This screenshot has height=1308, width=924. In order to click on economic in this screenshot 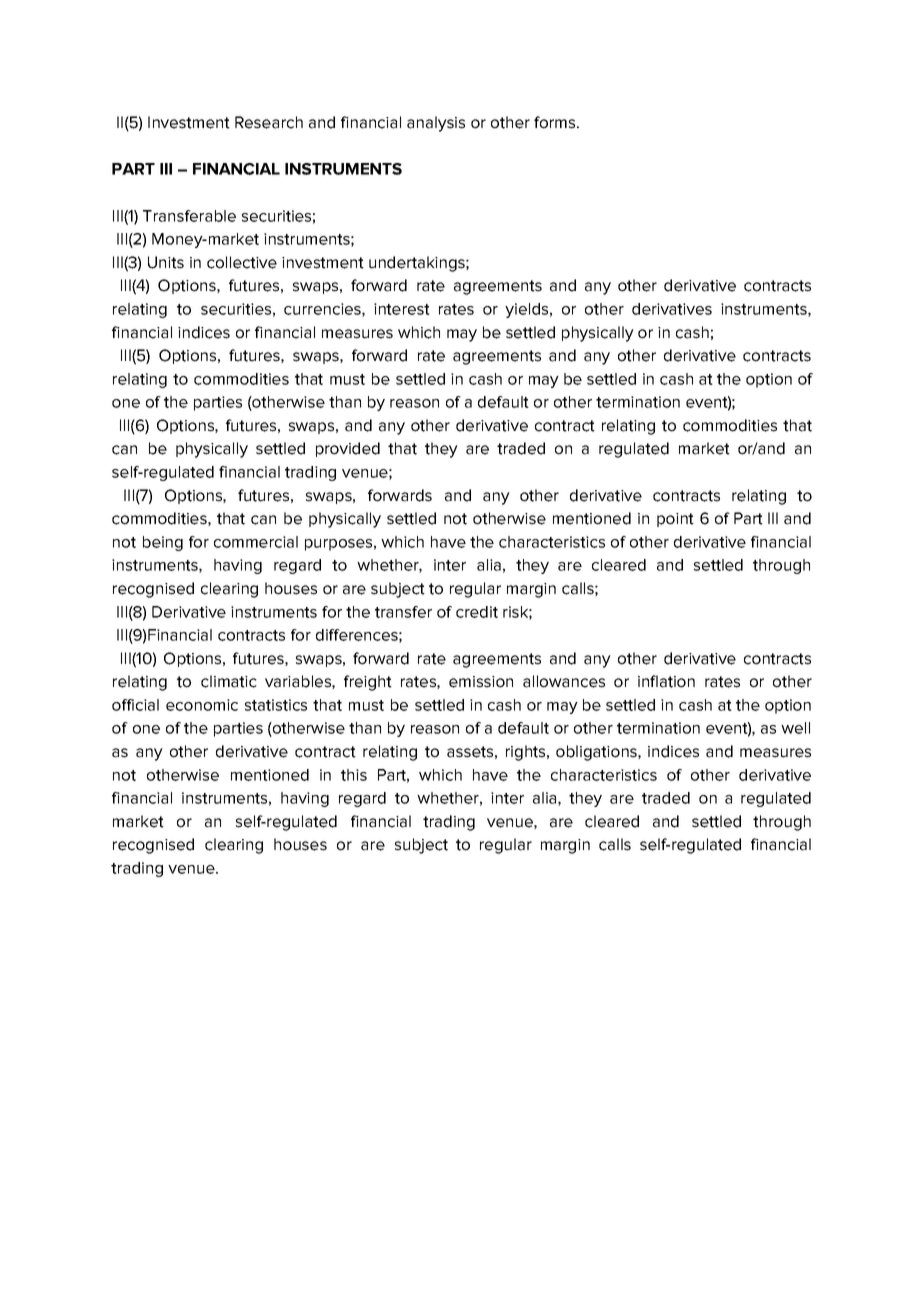, I will do `click(202, 705)`.
